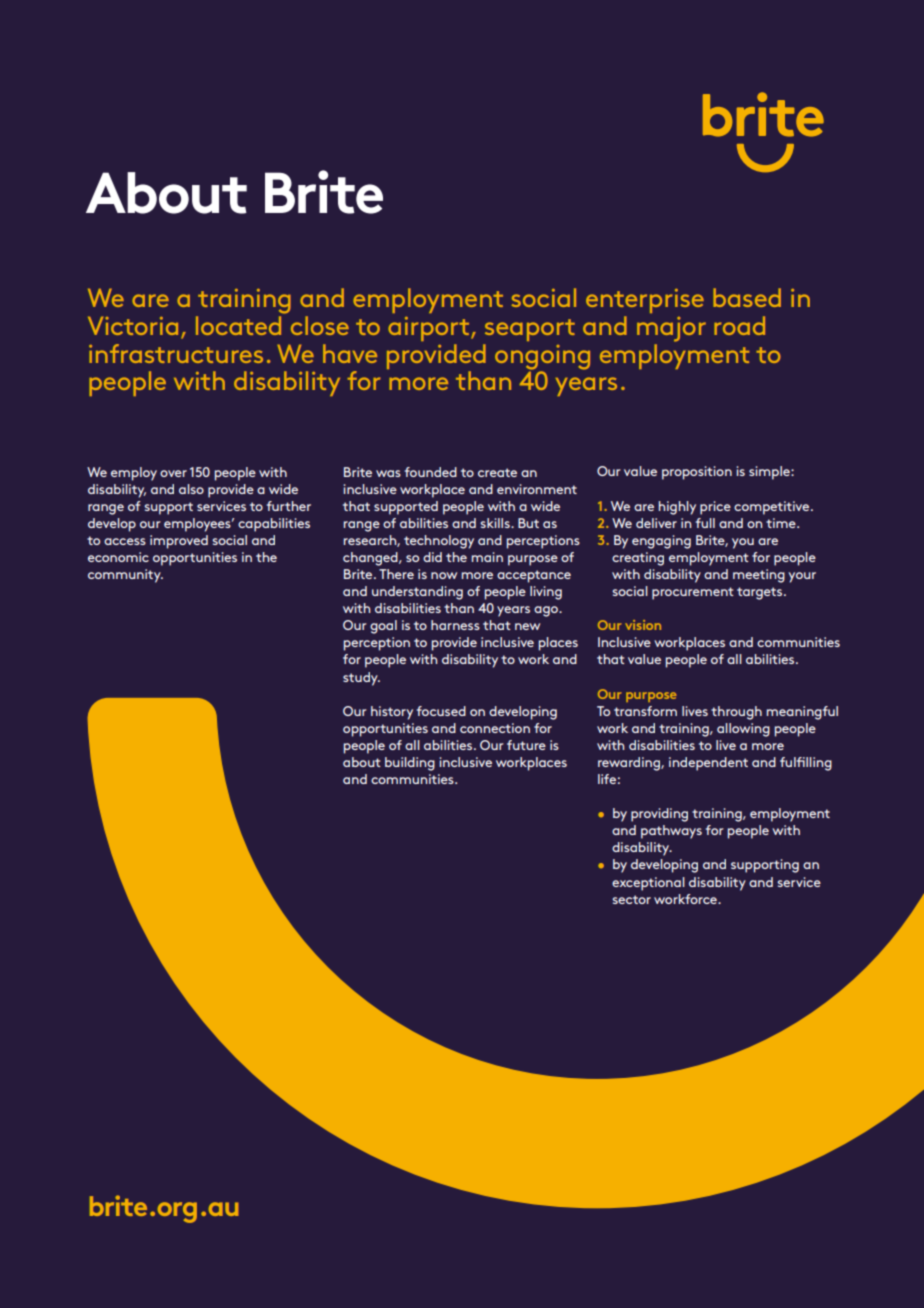  What do you see at coordinates (410, 764) in the screenshot?
I see `building` at bounding box center [410, 764].
